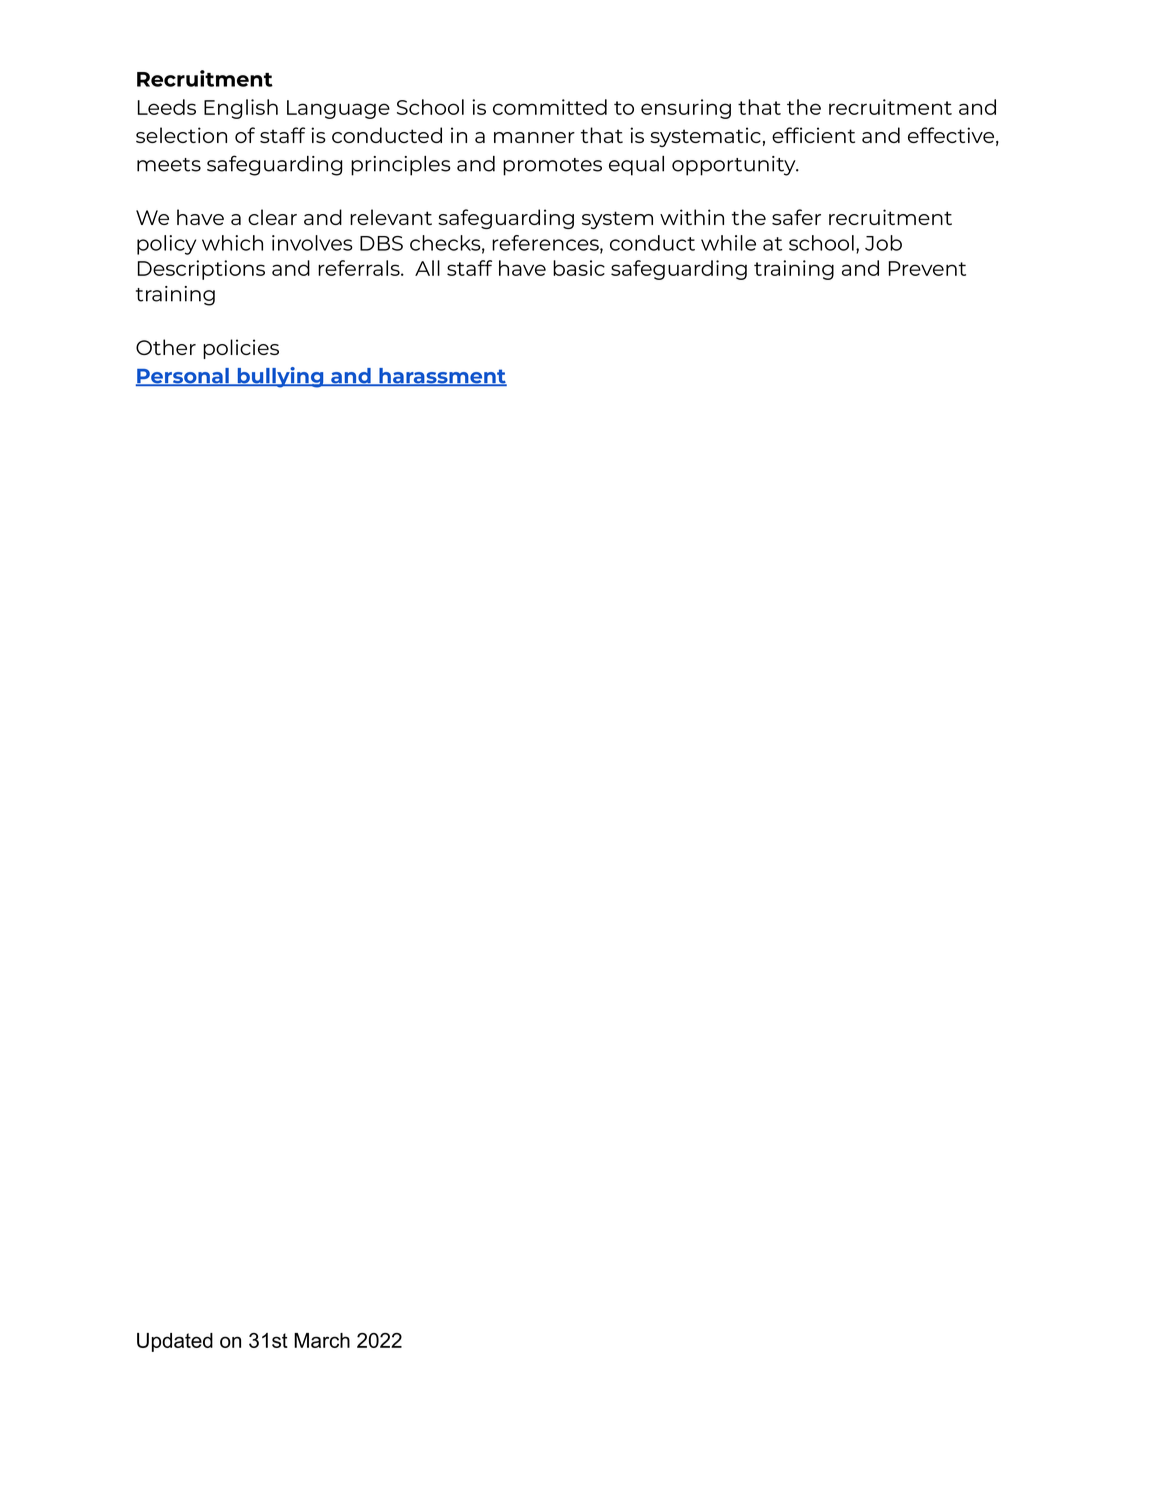  Describe the element at coordinates (241, 349) in the document. I see `policies` at that location.
